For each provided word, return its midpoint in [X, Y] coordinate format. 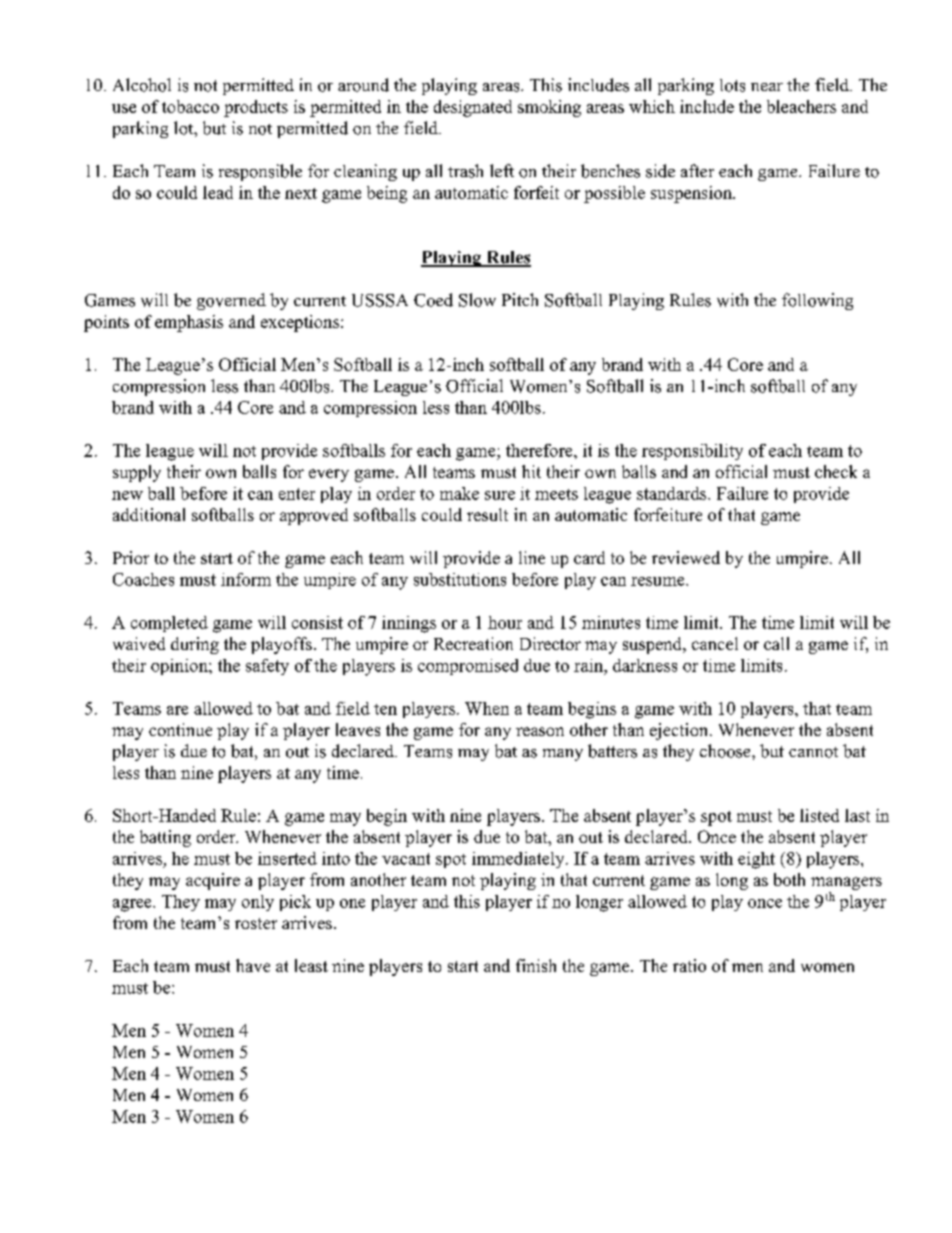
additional [149, 514]
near [767, 87]
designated [473, 108]
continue [180, 729]
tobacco [190, 106]
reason [540, 731]
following [817, 301]
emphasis [189, 323]
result [487, 514]
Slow [477, 300]
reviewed [686, 557]
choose [726, 751]
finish [536, 965]
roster [256, 923]
